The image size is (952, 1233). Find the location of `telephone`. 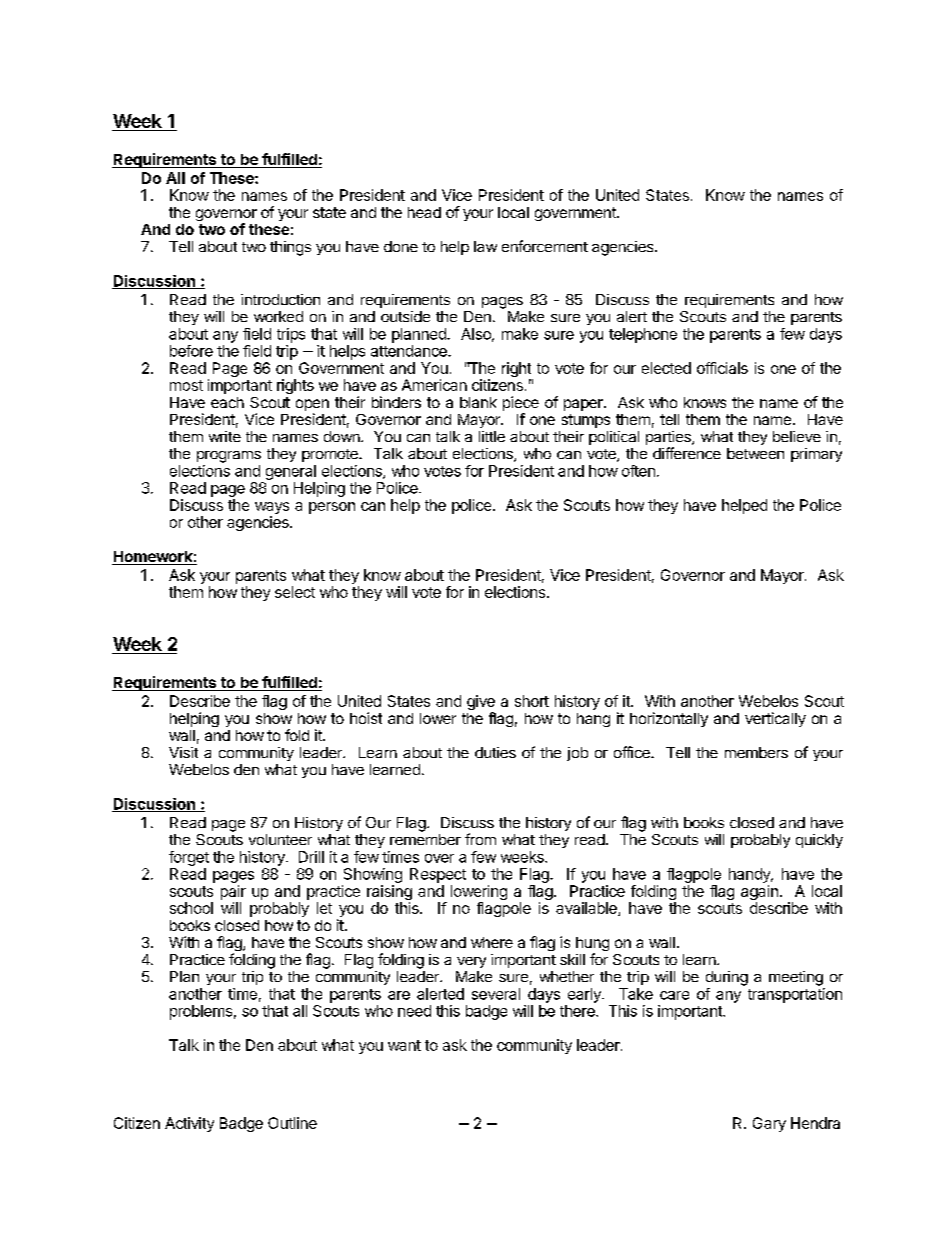

telephone is located at coordinates (643, 335).
